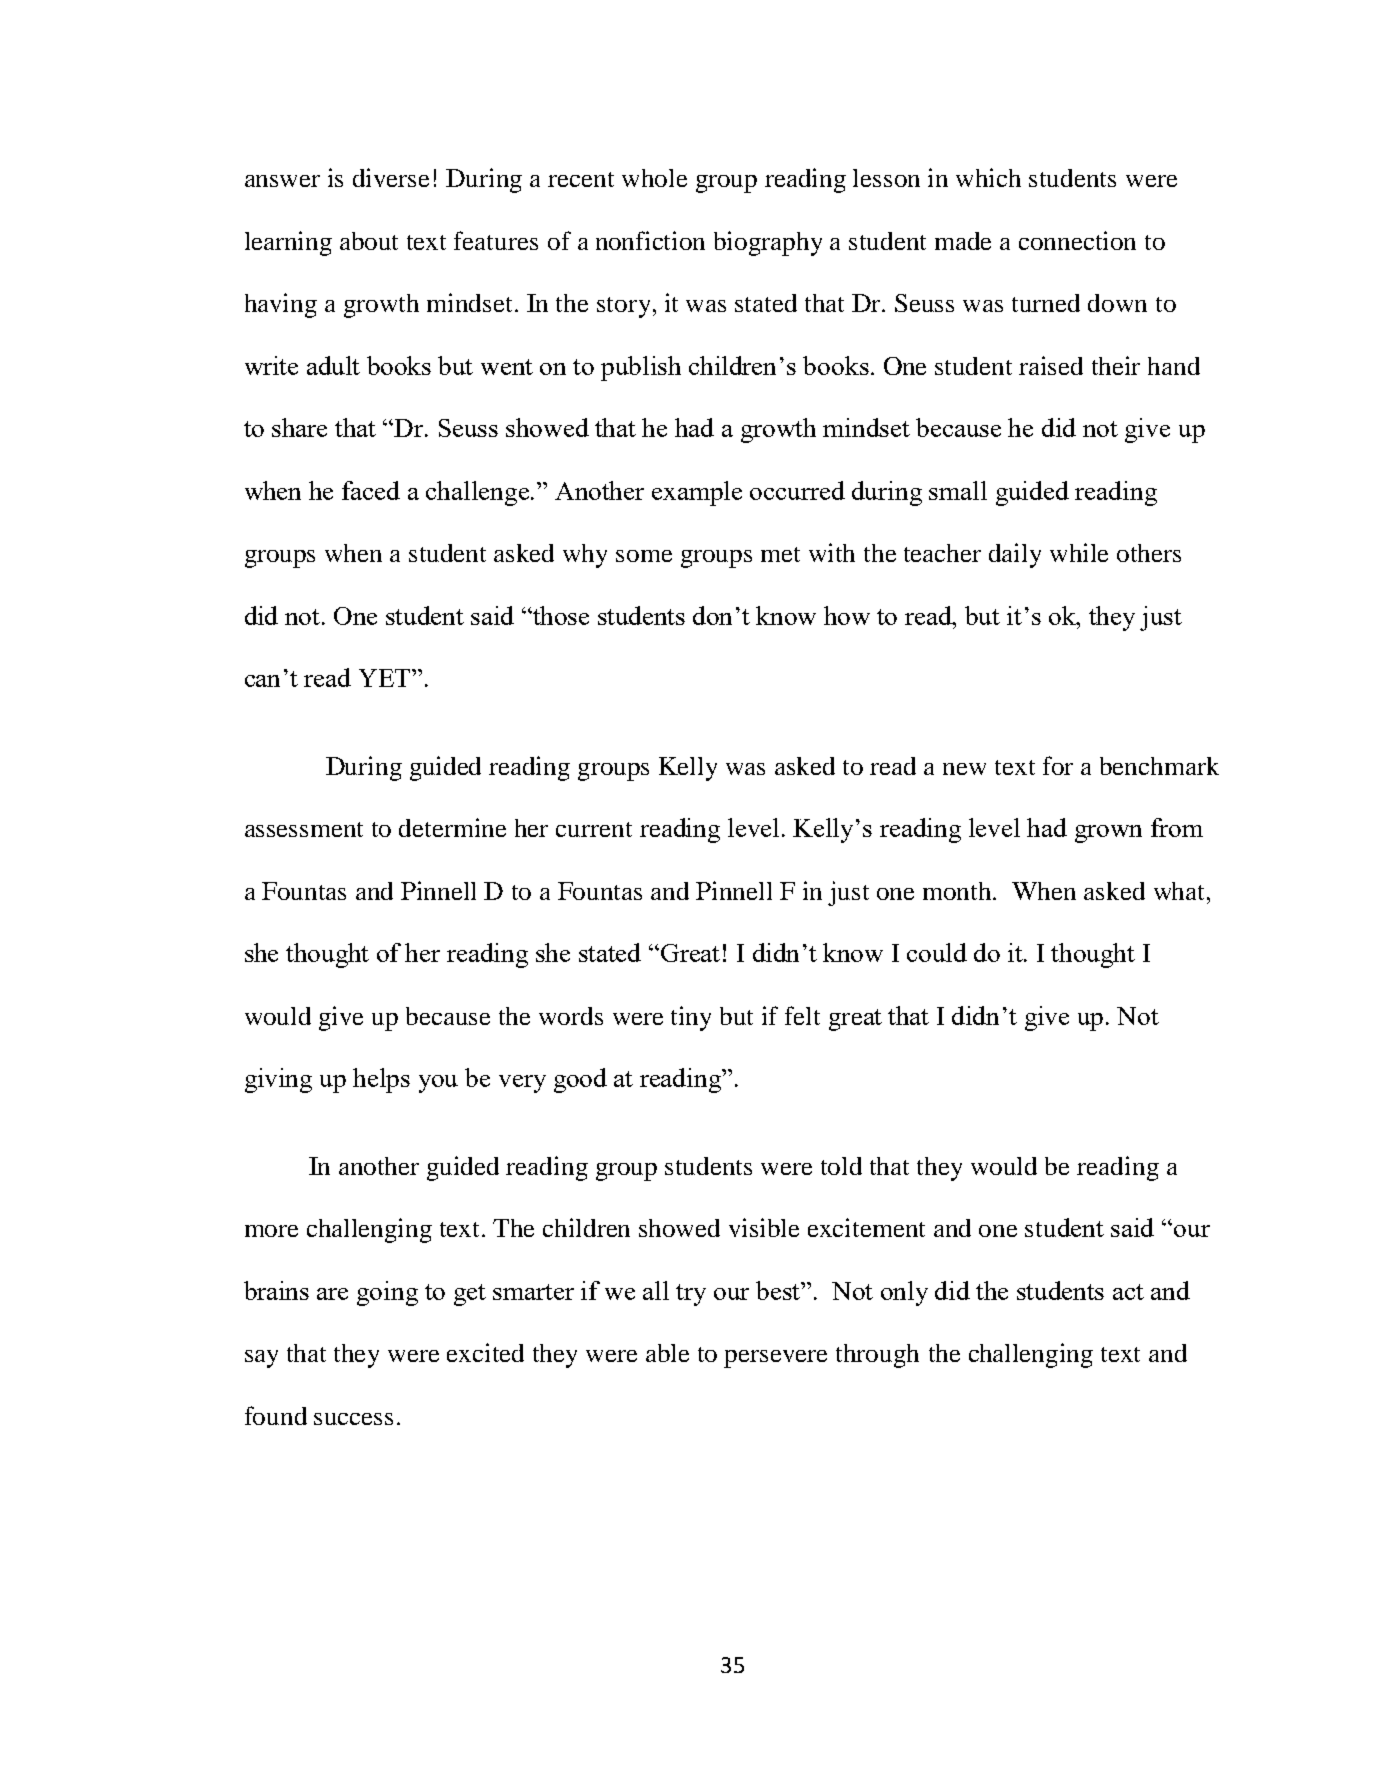  Describe the element at coordinates (353, 1419) in the screenshot. I see `success` at that location.
